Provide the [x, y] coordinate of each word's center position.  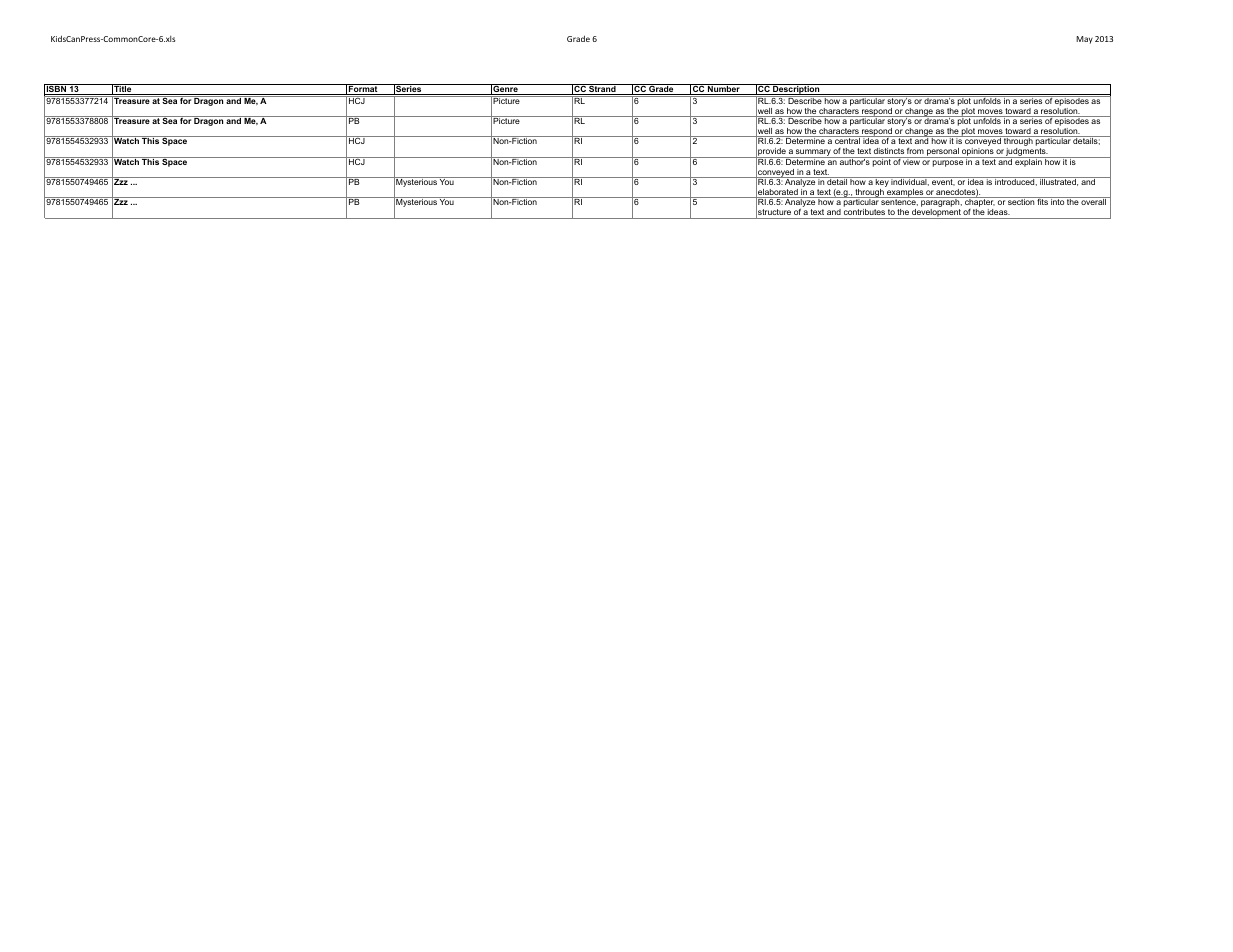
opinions [978, 153]
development [936, 214]
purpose [948, 163]
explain [1028, 162]
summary [813, 153]
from [915, 151]
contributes [864, 214]
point [882, 162]
